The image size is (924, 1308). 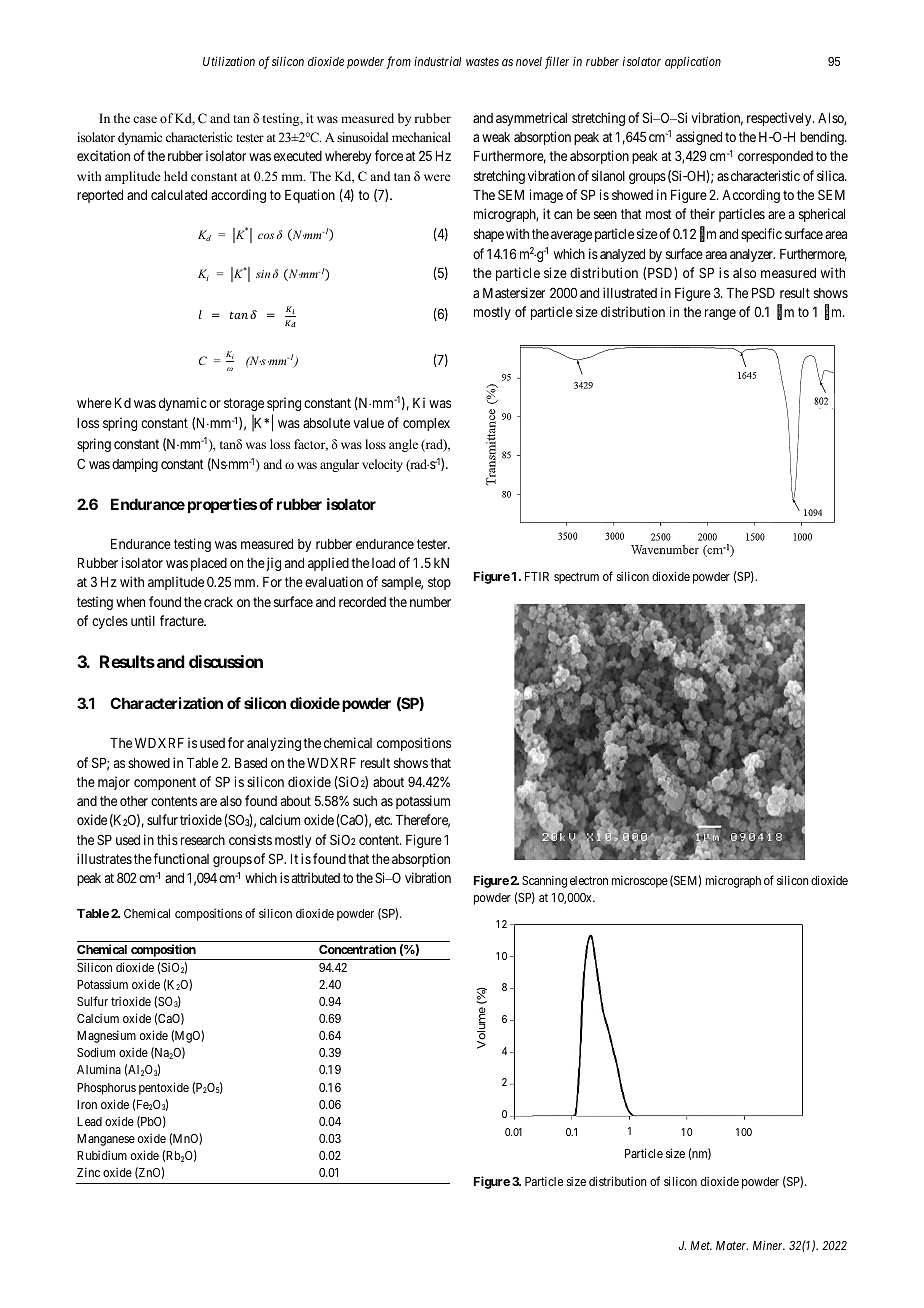 I want to click on electron, so click(x=589, y=880).
